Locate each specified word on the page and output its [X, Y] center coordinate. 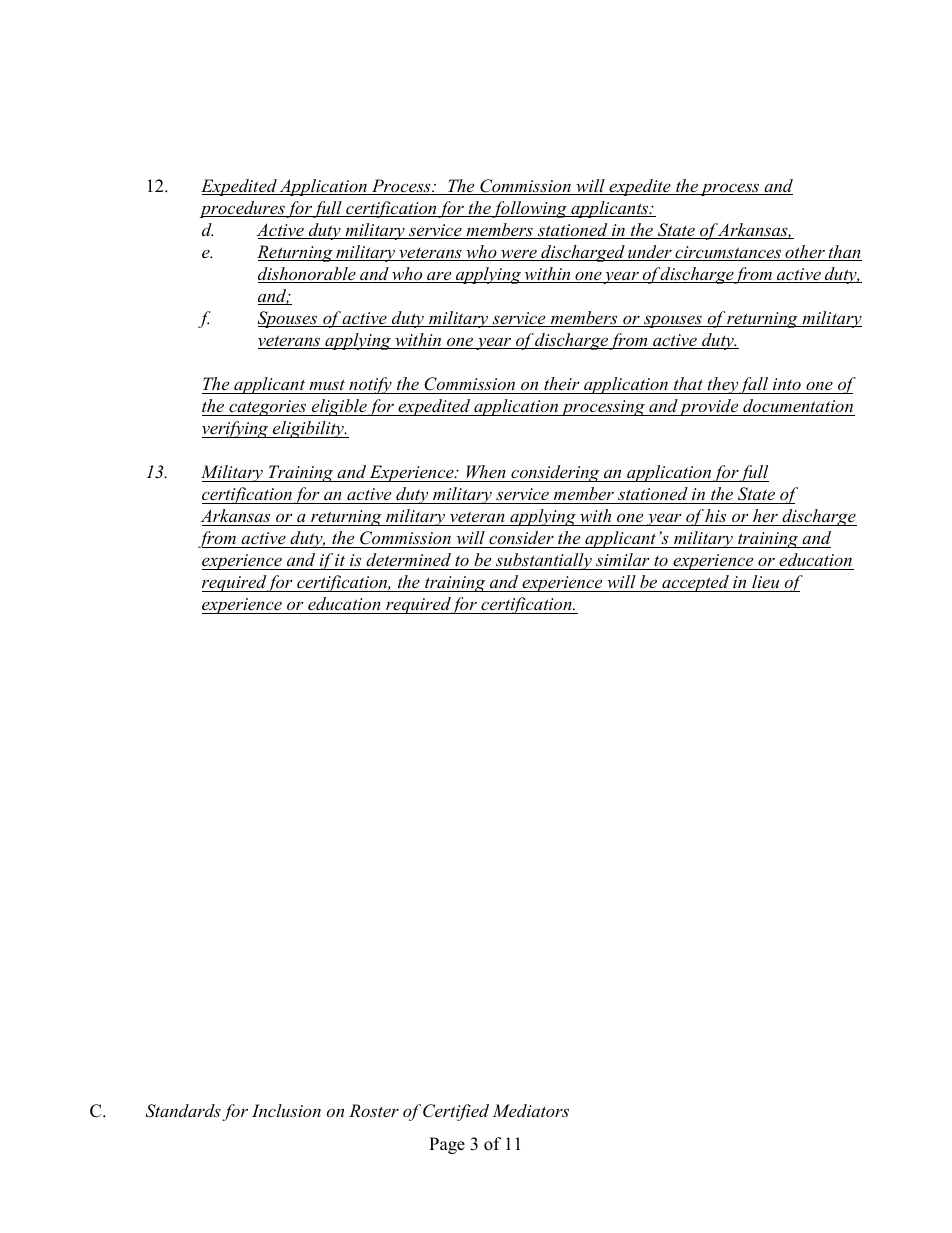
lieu [766, 583]
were [519, 255]
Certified [456, 1112]
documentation [798, 405]
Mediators [530, 1110]
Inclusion [286, 1110]
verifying [236, 429]
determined [408, 559]
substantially [544, 561]
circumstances [728, 253]
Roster [374, 1110]
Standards [183, 1111]
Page [447, 1145]
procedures [243, 209]
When [486, 471]
